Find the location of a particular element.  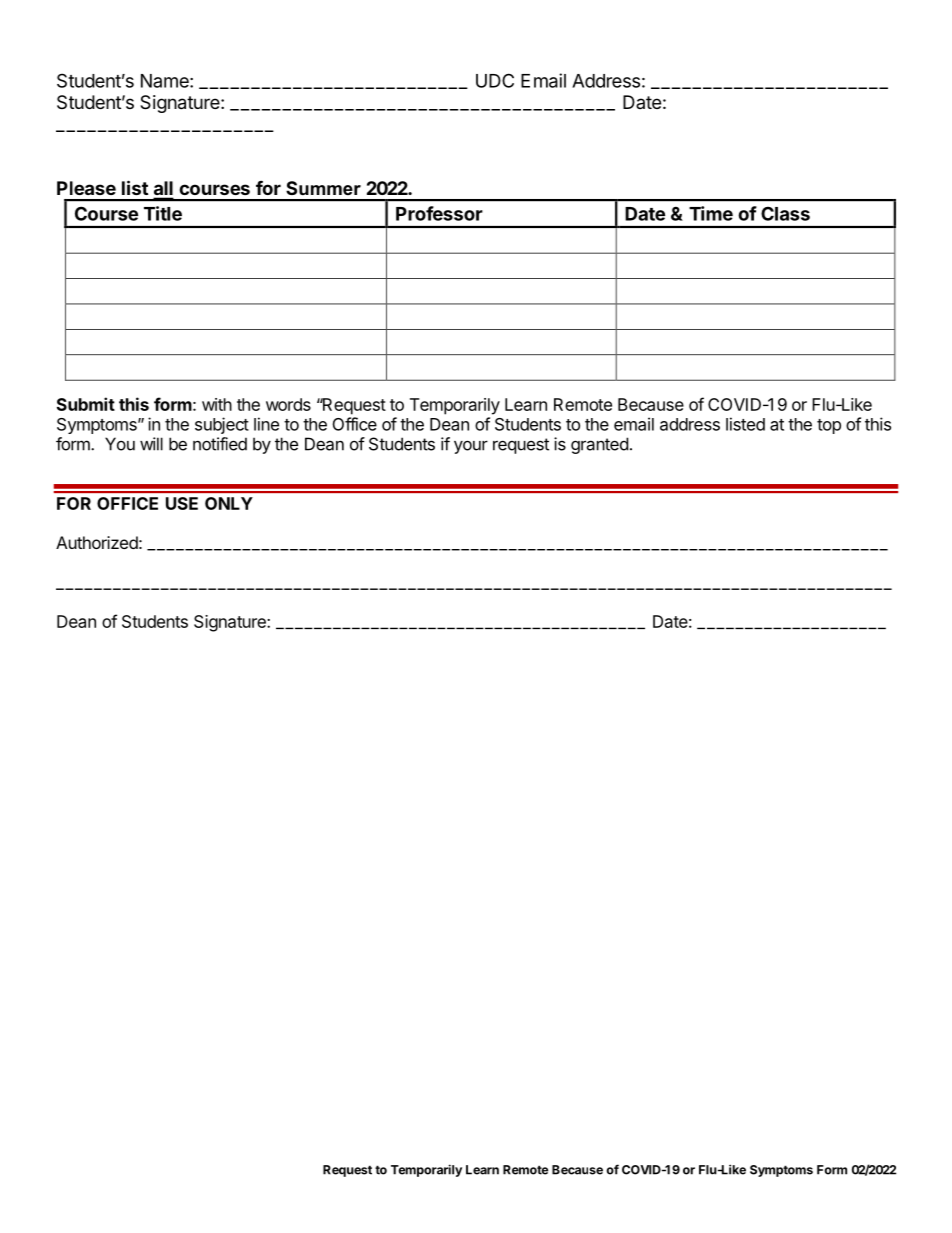

subject is located at coordinates (222, 425).
